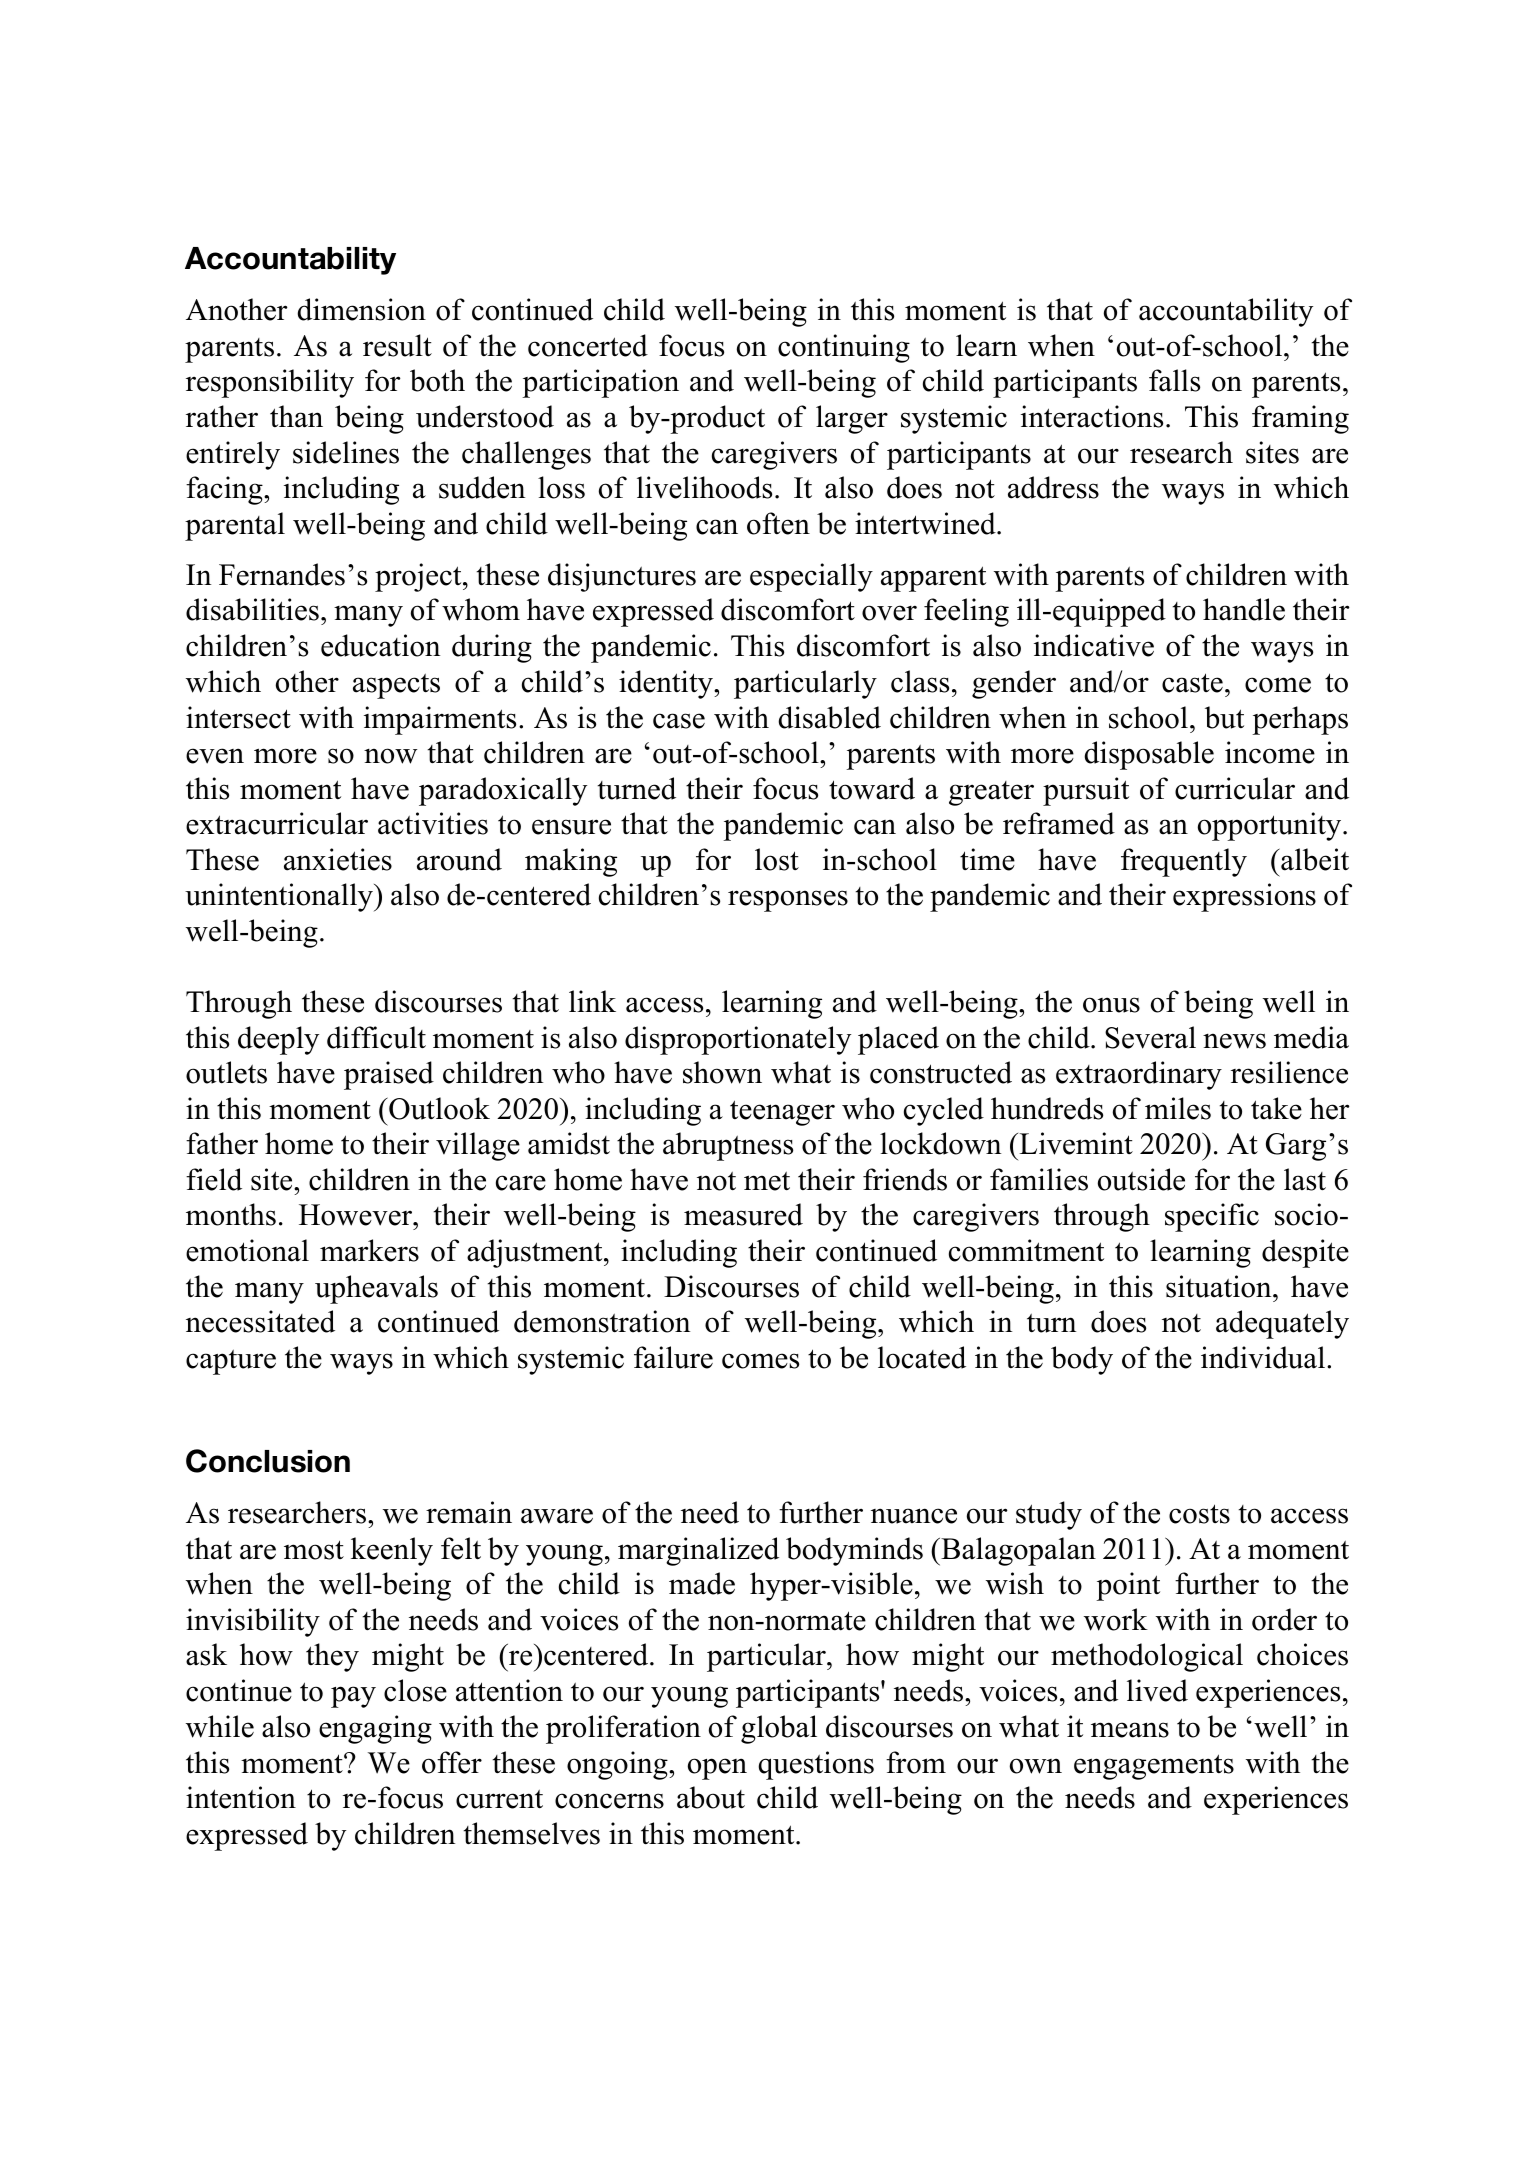 This image has width=1535, height=2172. I want to click on continuing, so click(844, 348).
